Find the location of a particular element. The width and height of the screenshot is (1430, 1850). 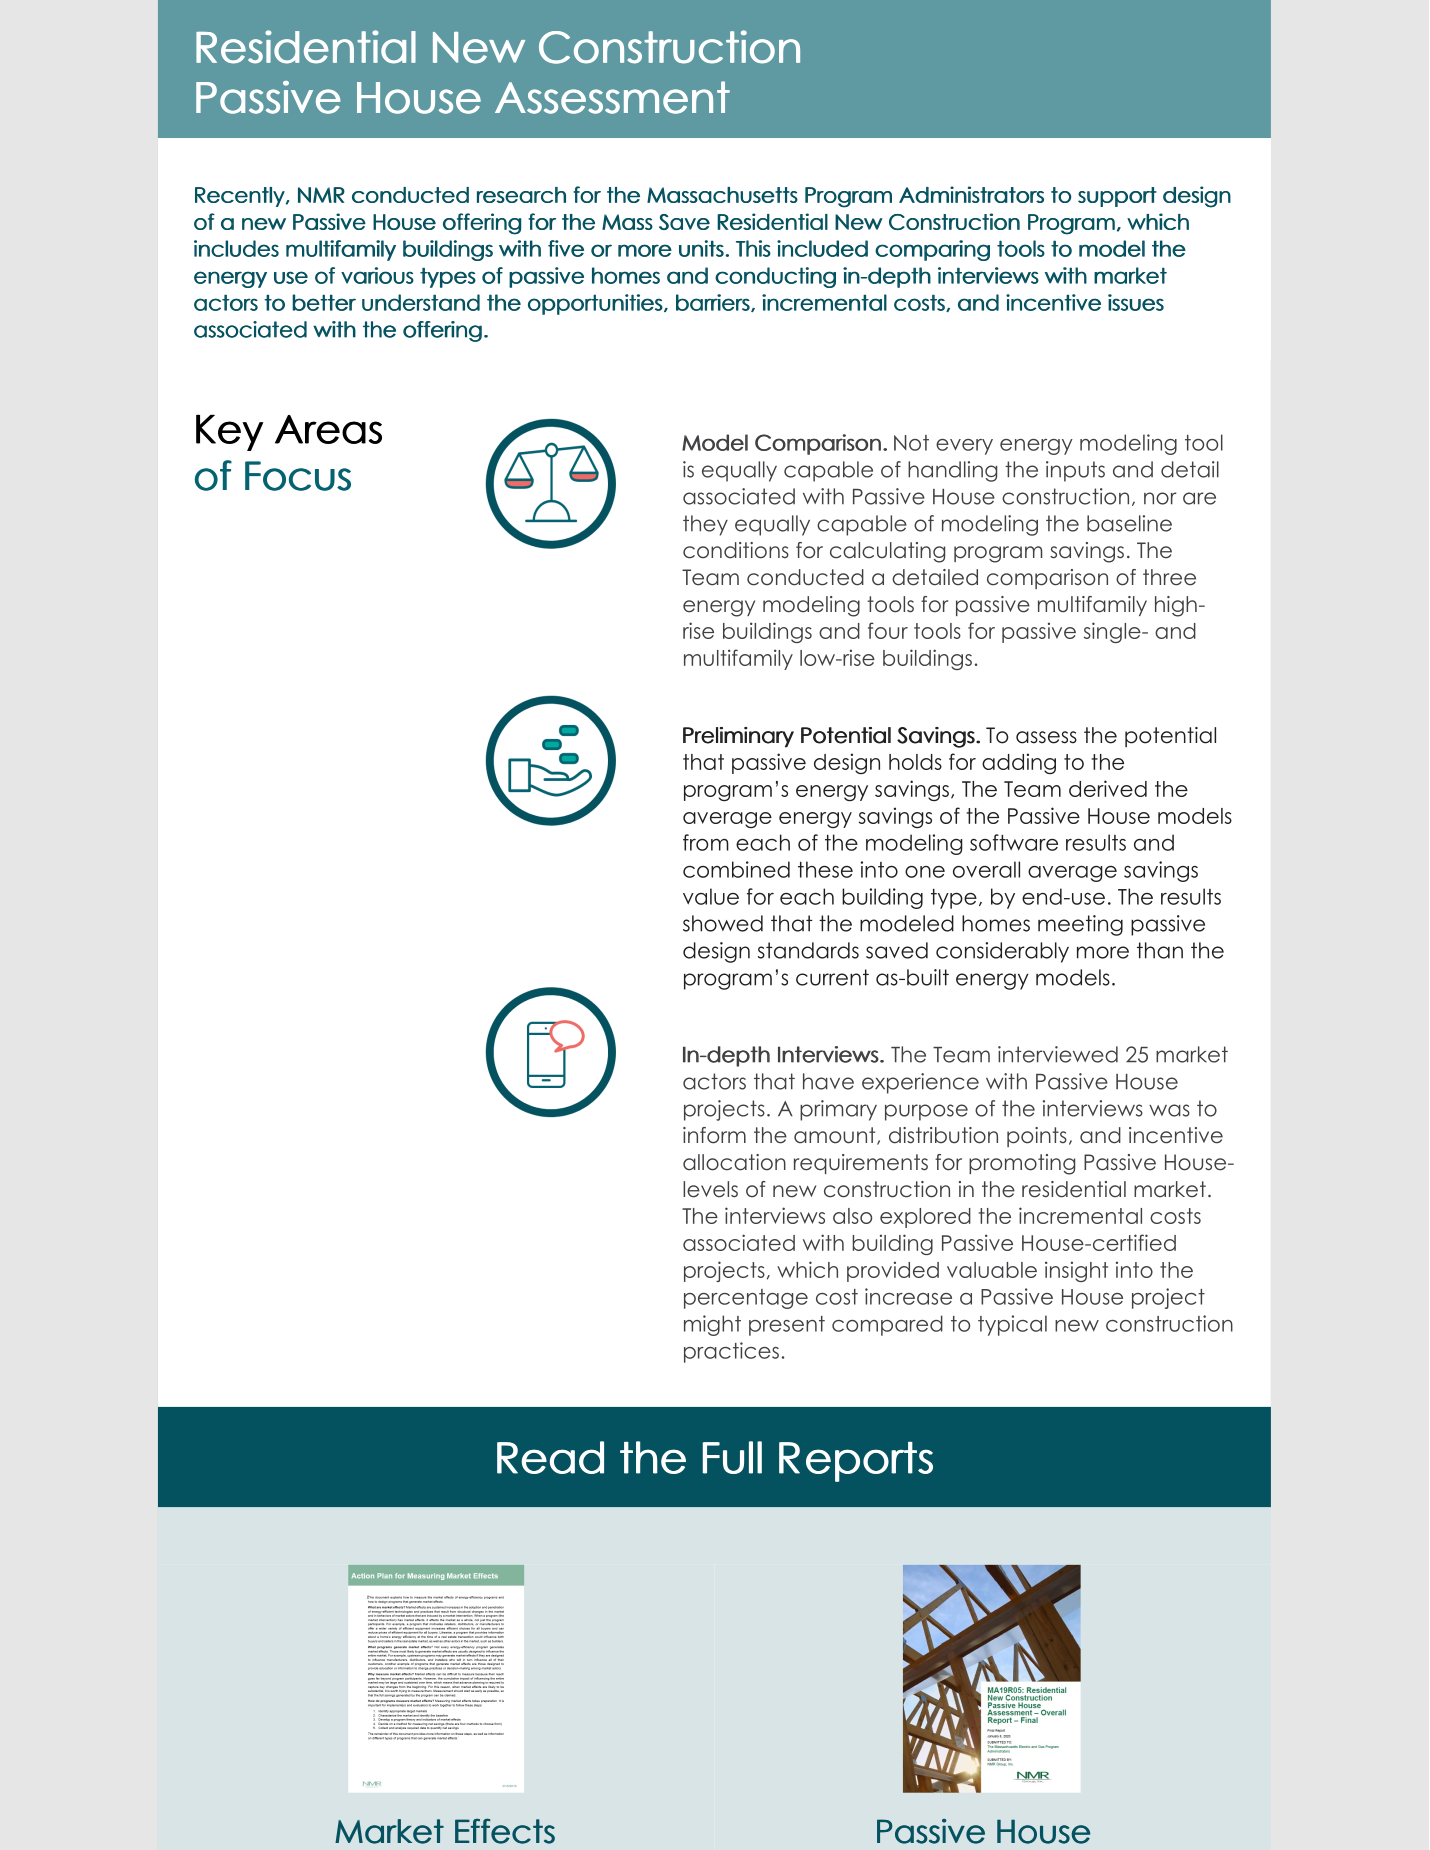

Effects is located at coordinates (505, 1831).
